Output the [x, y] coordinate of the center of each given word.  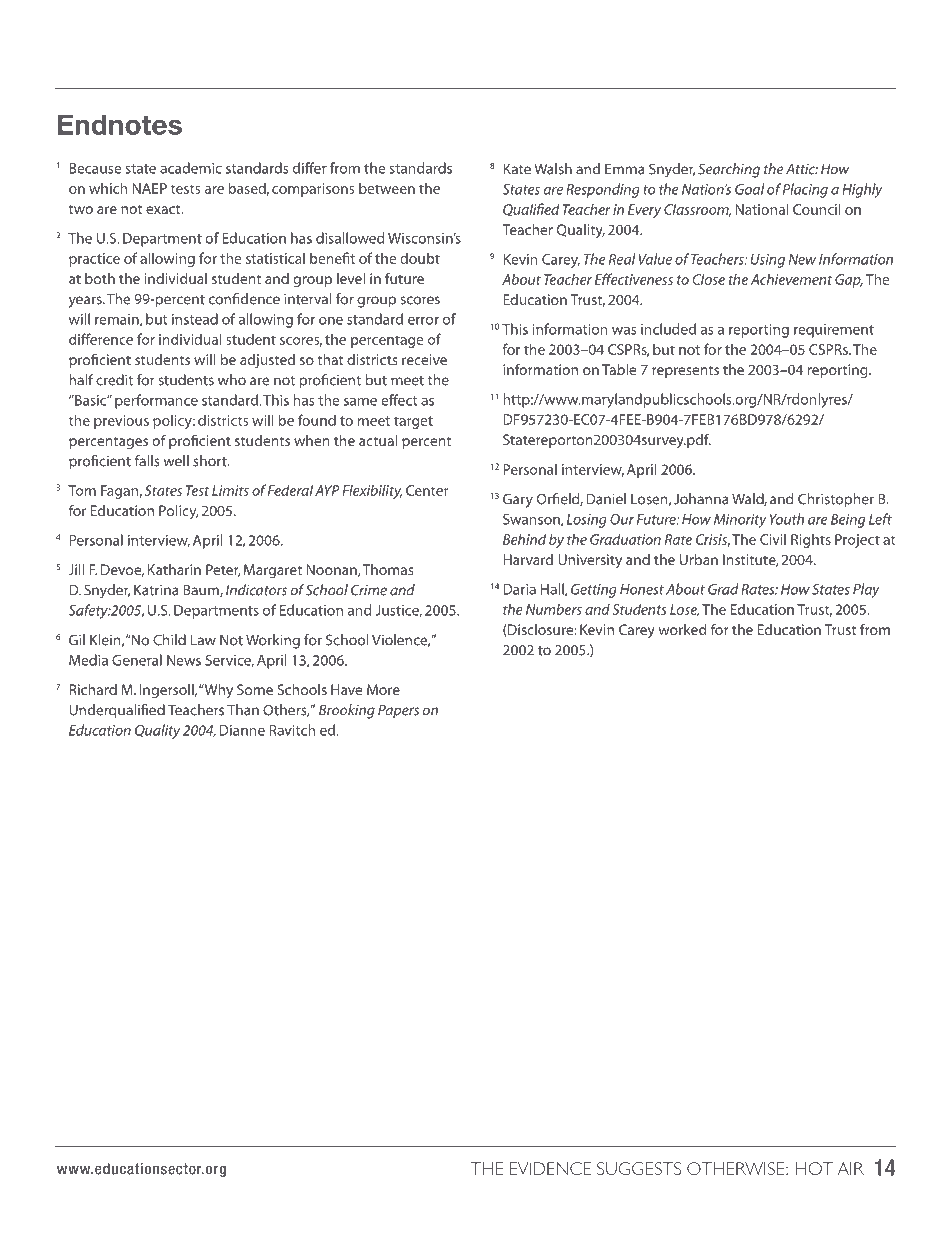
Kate [517, 169]
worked [682, 629]
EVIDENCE [550, 1168]
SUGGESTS [639, 1168]
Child [169, 640]
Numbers [554, 609]
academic [191, 168]
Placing [805, 190]
